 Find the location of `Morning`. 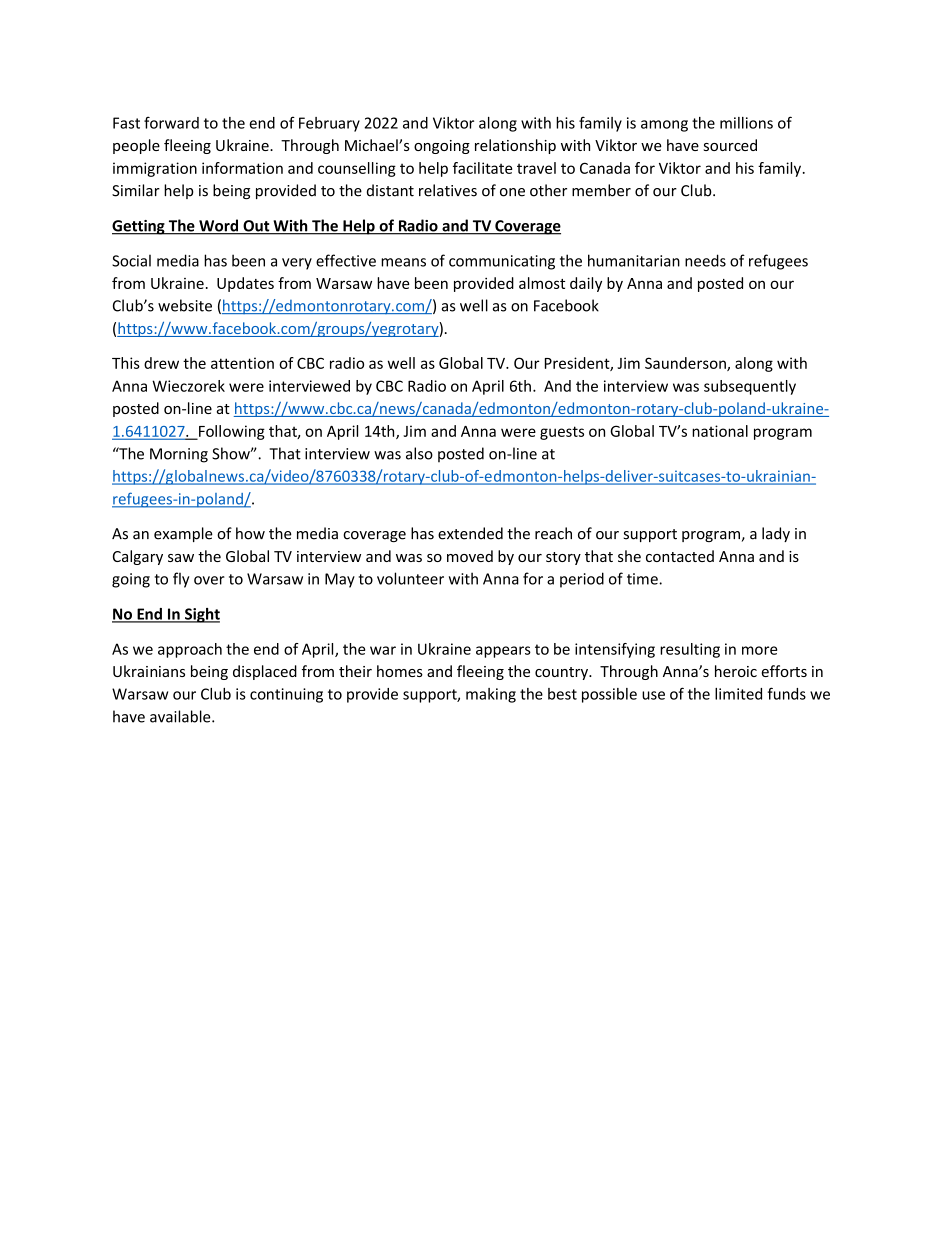

Morning is located at coordinates (179, 455).
